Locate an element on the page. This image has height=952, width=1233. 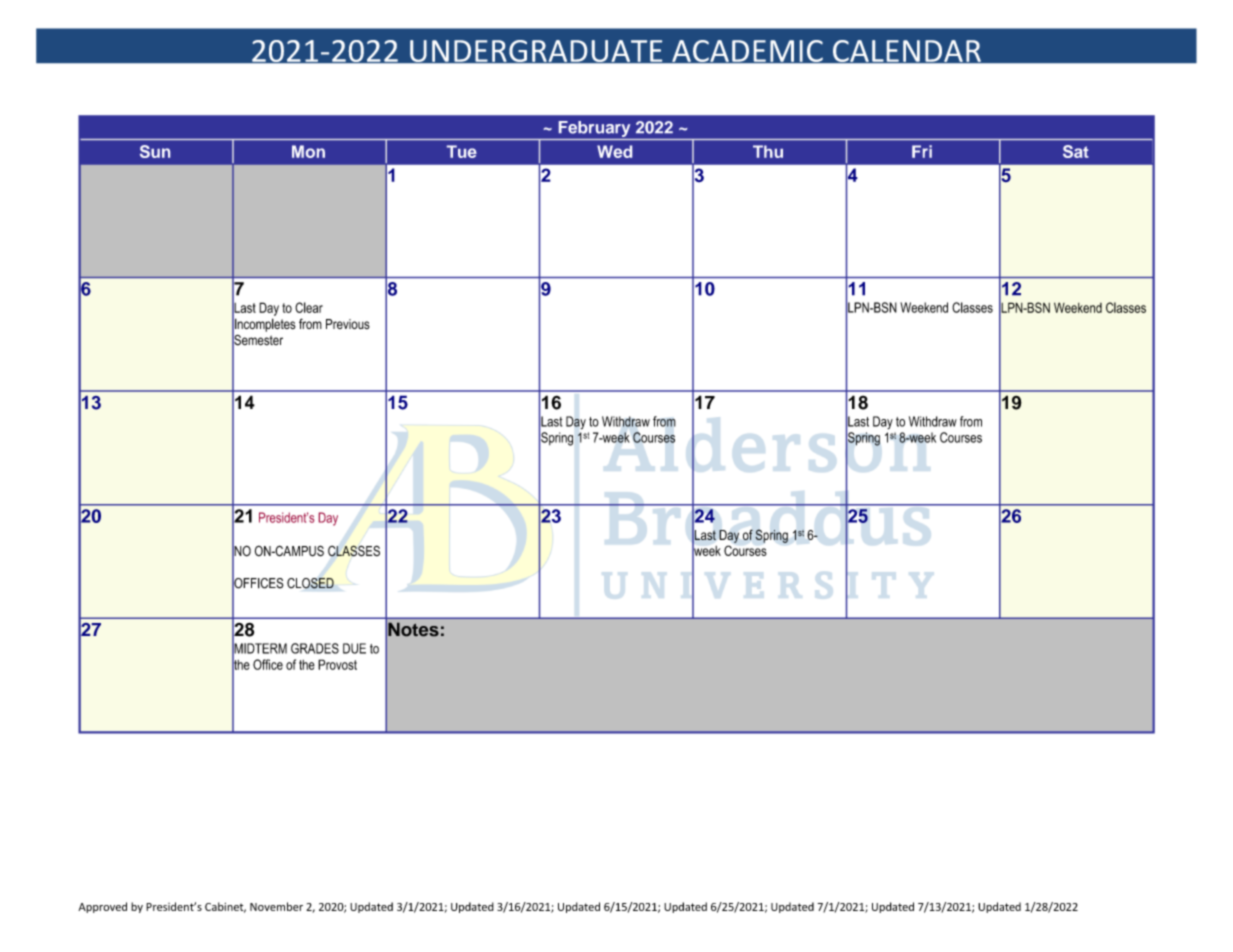
Clear is located at coordinates (309, 307).
